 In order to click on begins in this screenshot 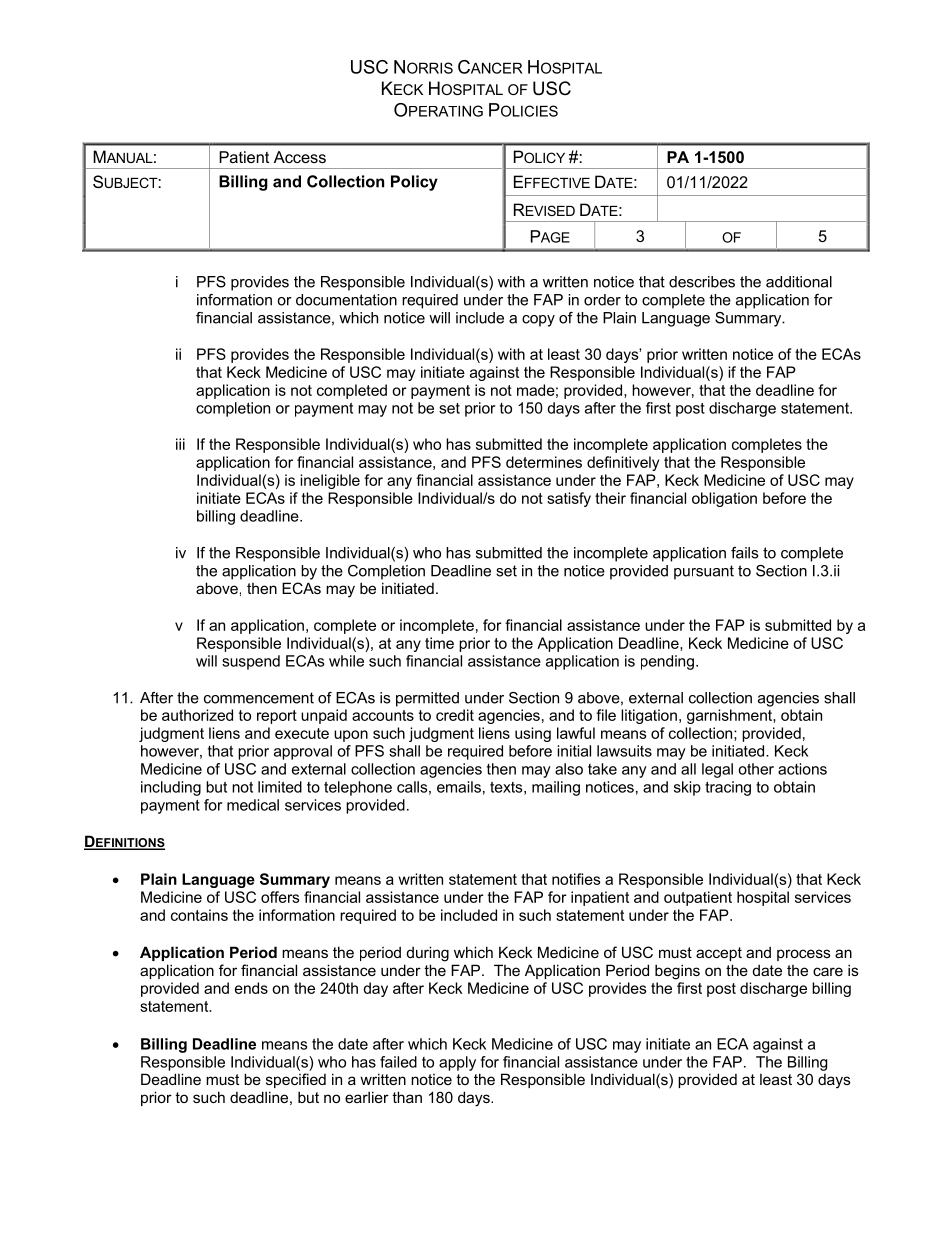, I will do `click(677, 972)`.
